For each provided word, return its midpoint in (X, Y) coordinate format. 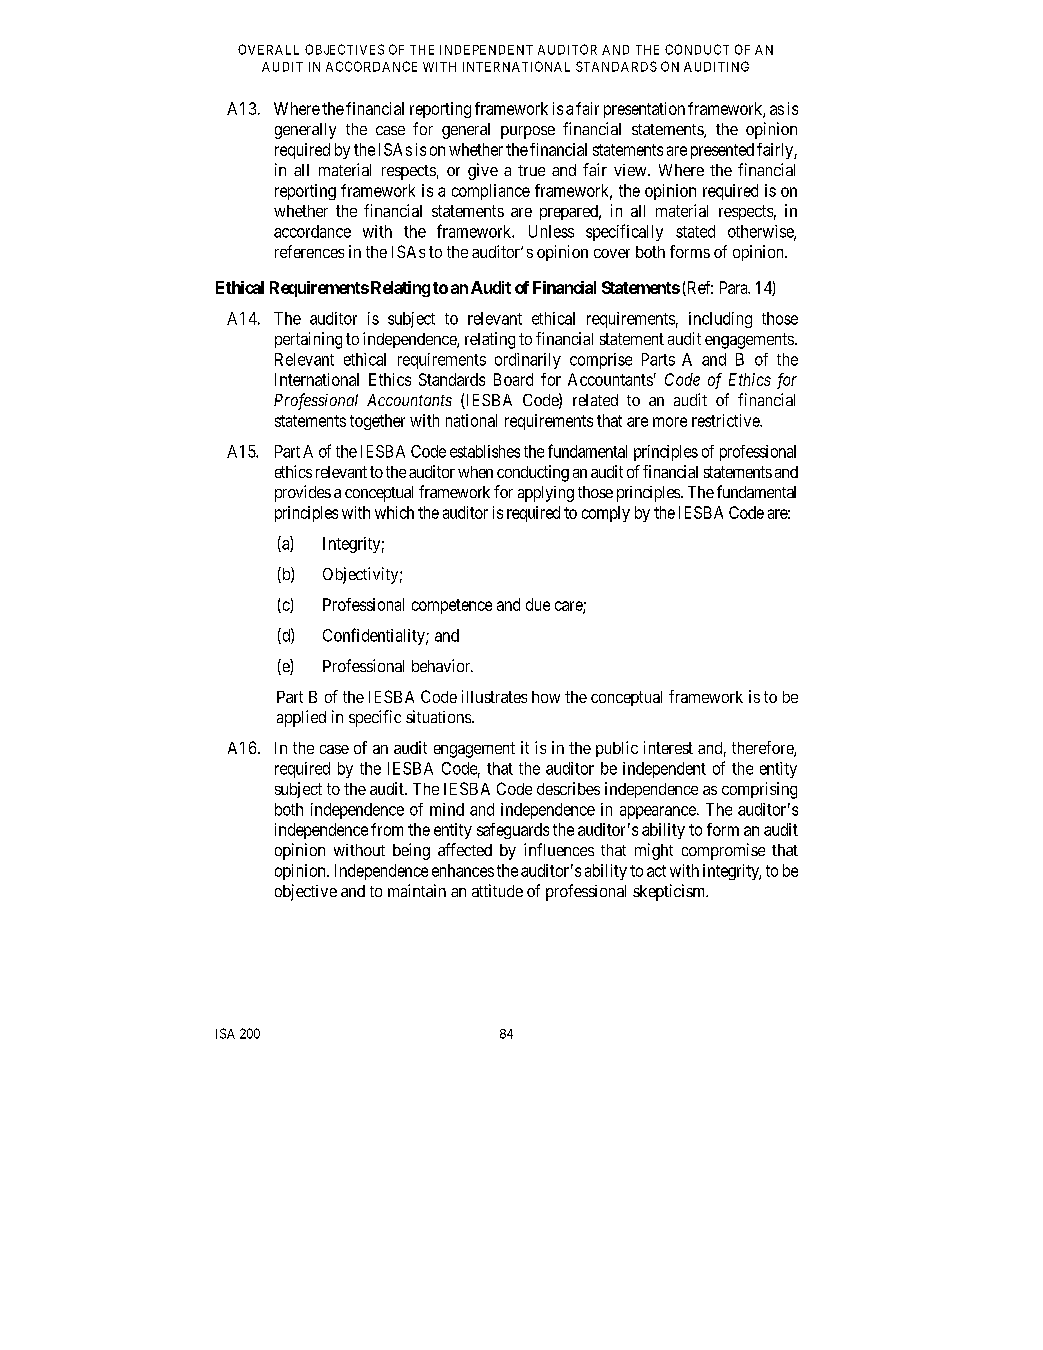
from (387, 829)
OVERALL (268, 49)
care (569, 607)
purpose (528, 132)
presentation (644, 110)
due (538, 604)
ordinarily (528, 361)
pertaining (308, 340)
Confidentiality (375, 636)
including (720, 320)
